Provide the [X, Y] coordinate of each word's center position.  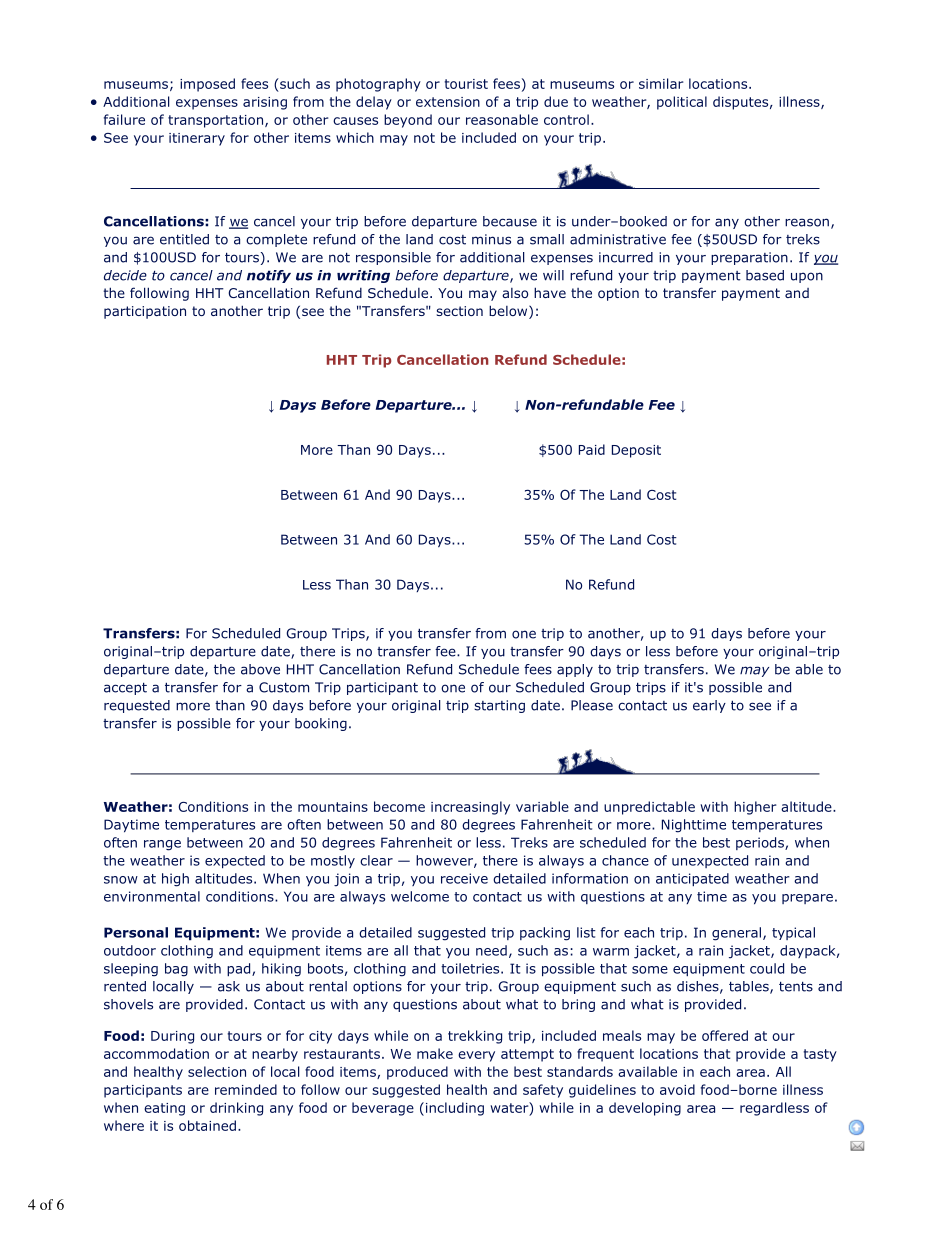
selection [217, 1071]
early [709, 706]
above [260, 669]
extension [448, 102]
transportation [215, 121]
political [682, 103]
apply [575, 670]
